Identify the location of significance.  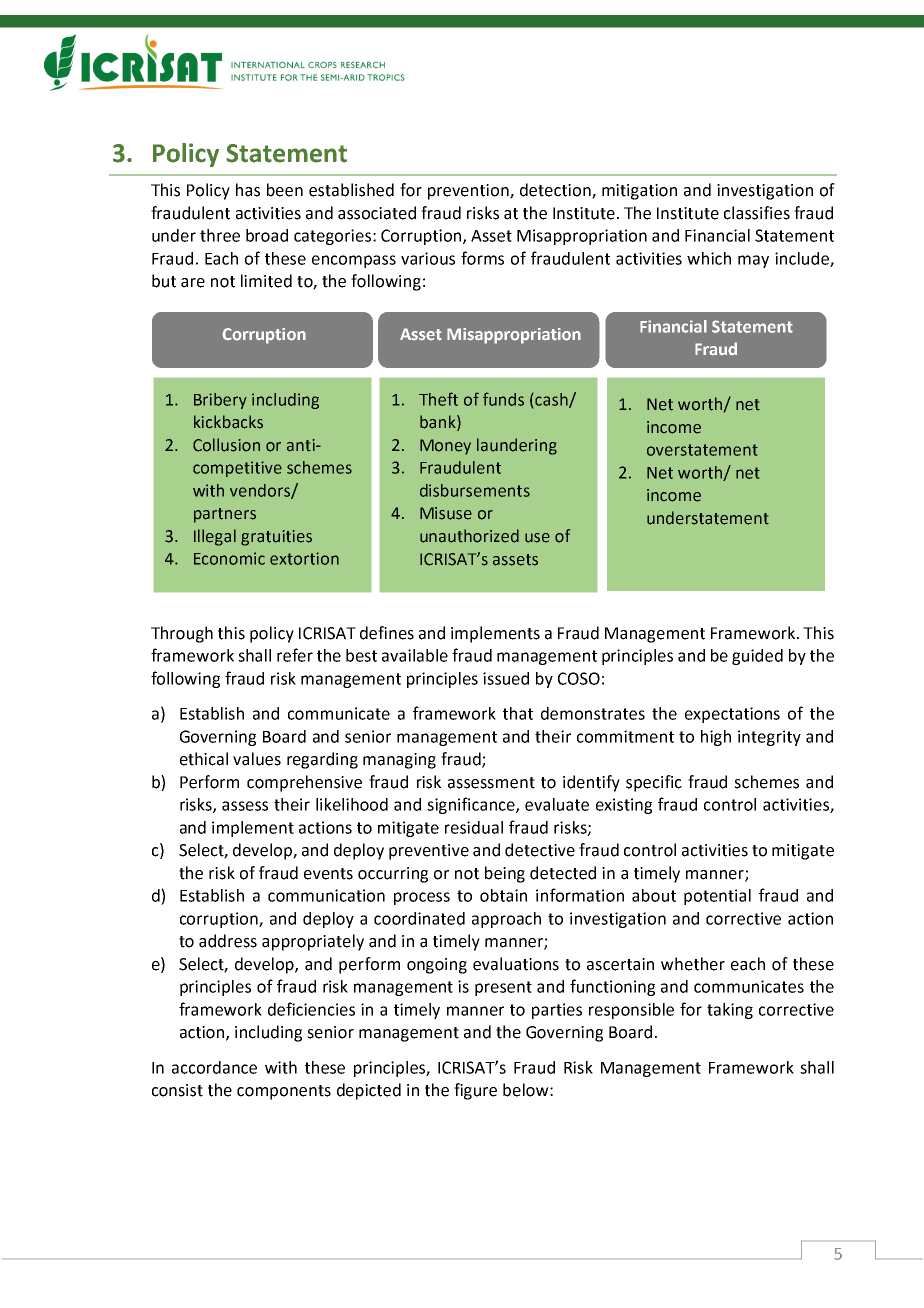
(472, 805).
